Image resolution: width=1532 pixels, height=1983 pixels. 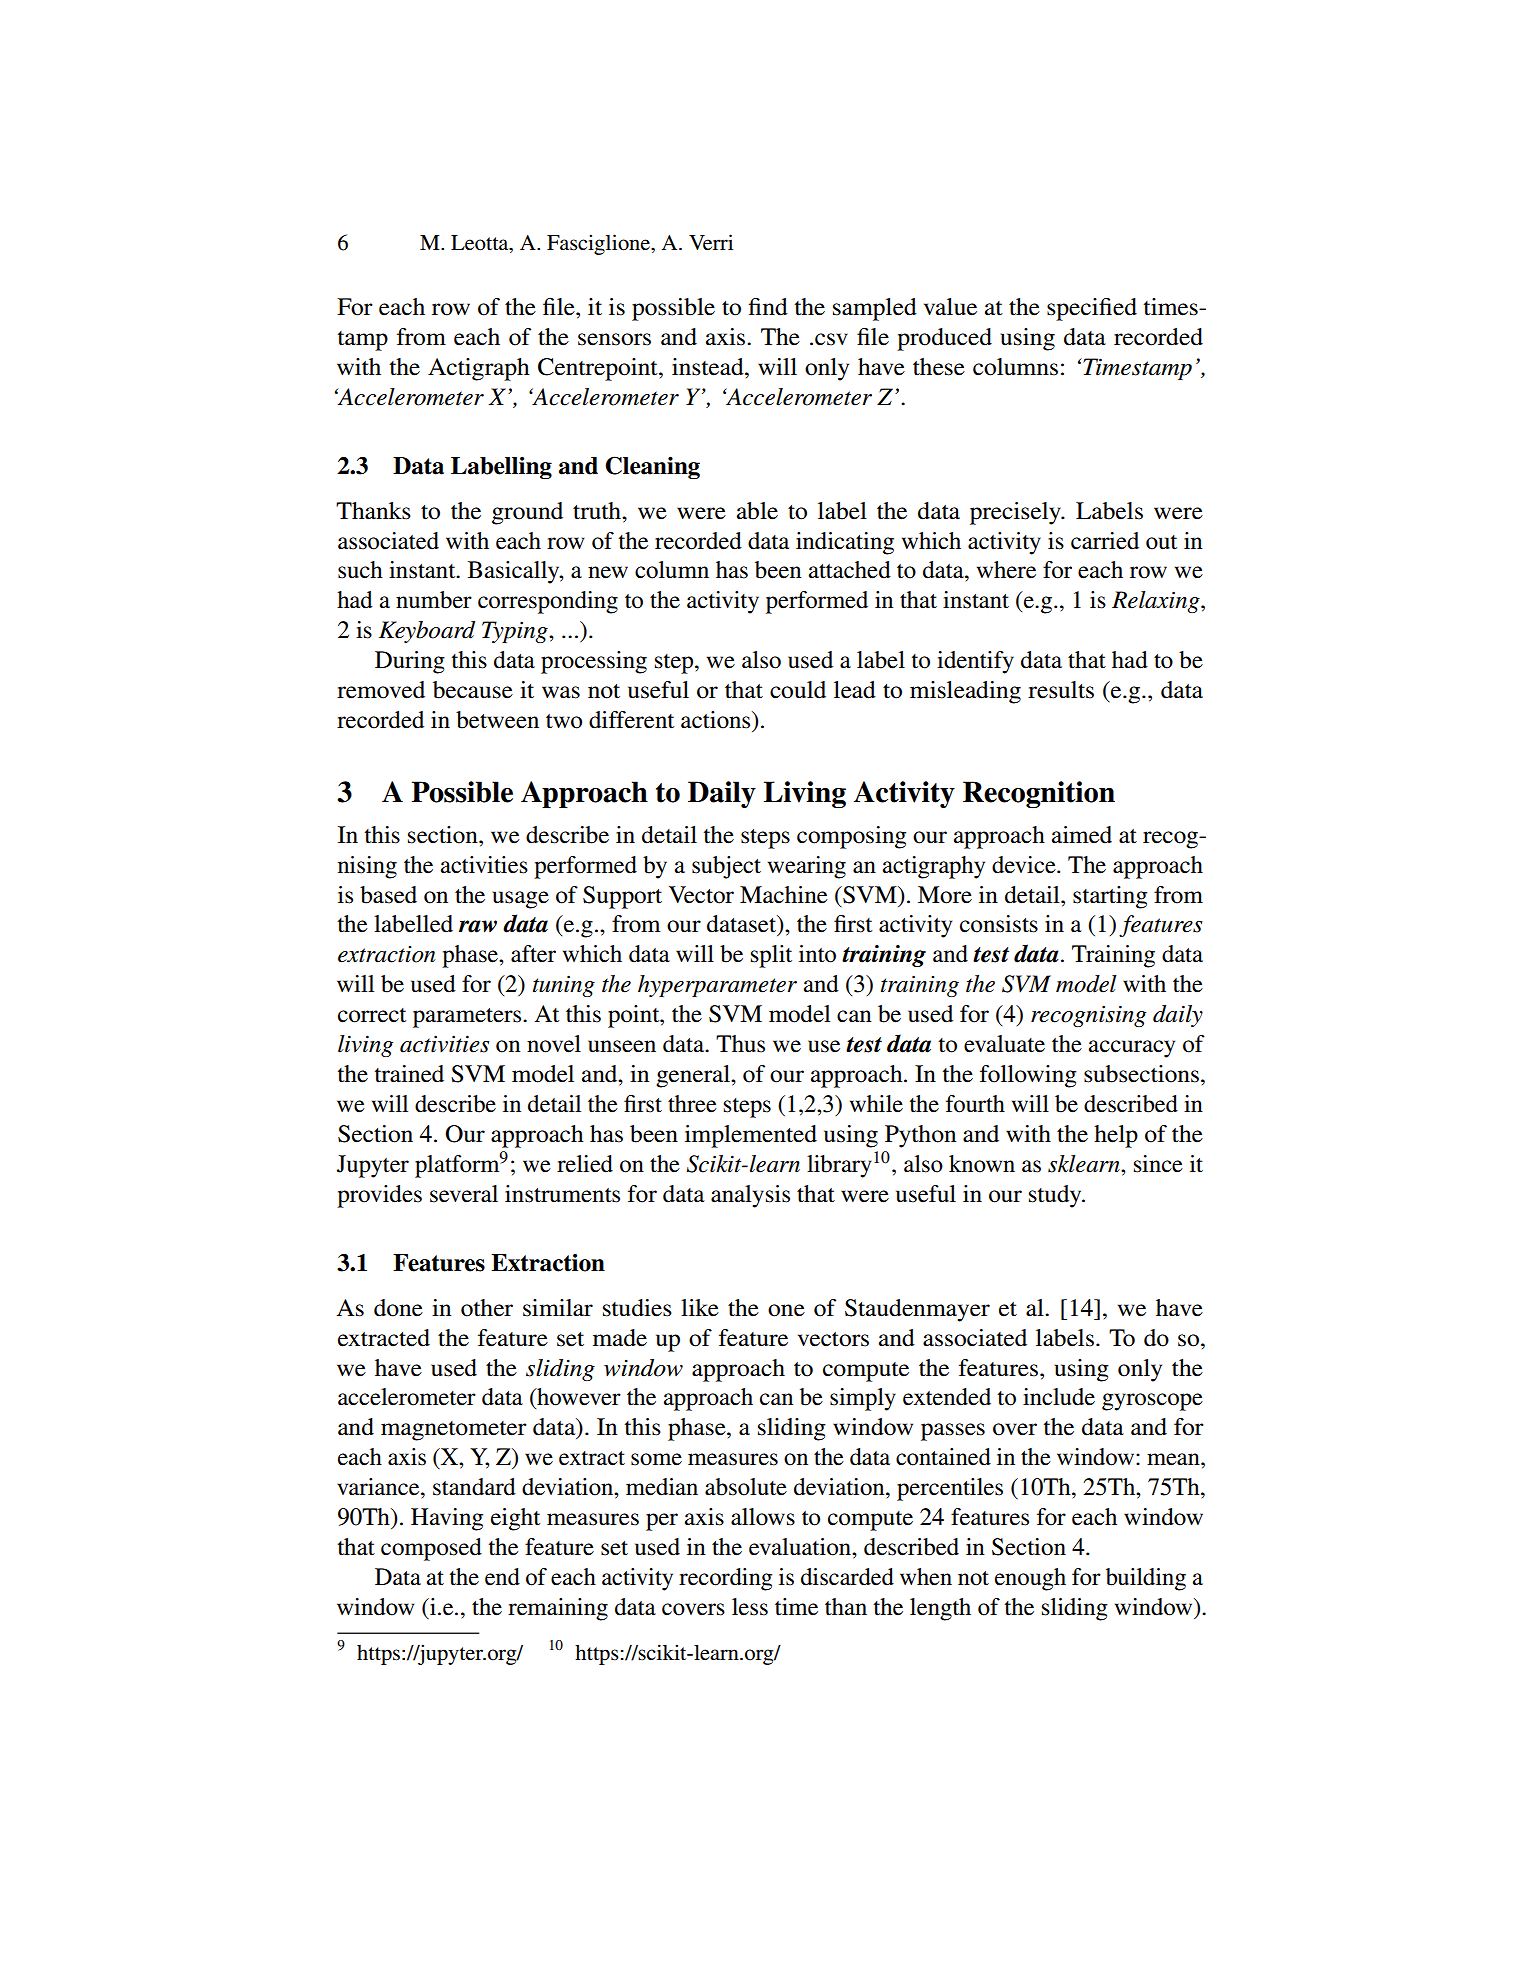 I want to click on raw, so click(x=478, y=926).
